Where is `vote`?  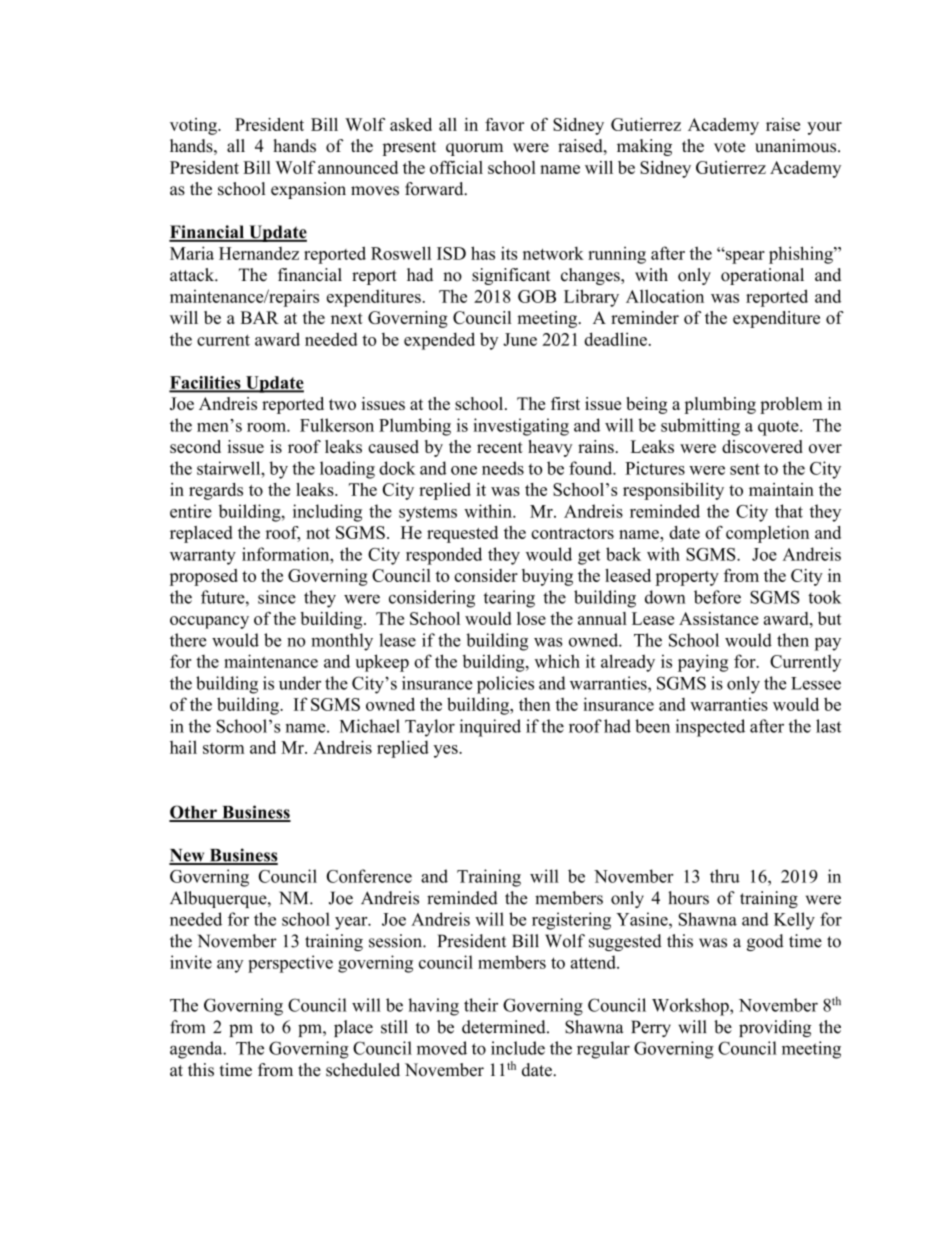 vote is located at coordinates (729, 147).
